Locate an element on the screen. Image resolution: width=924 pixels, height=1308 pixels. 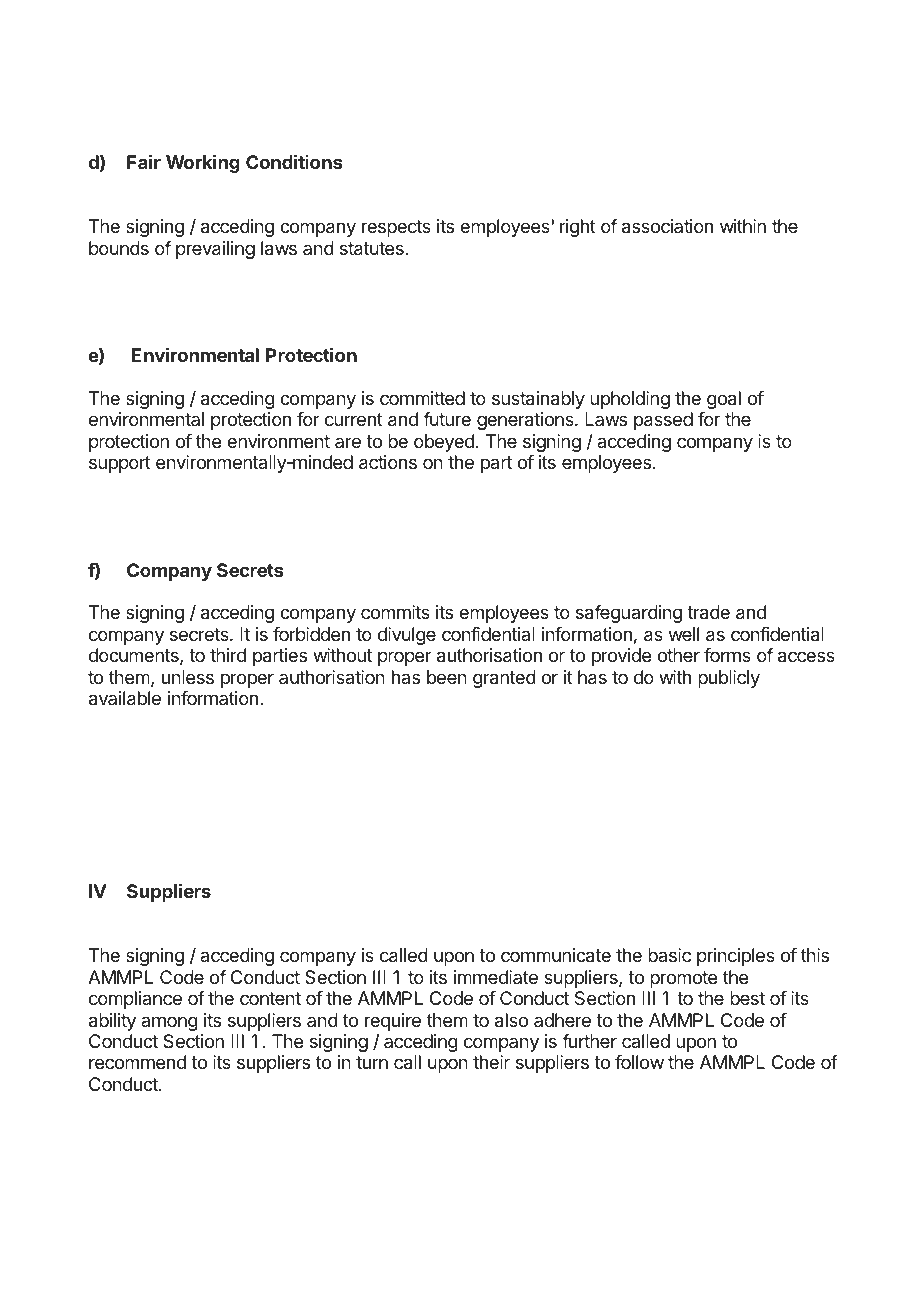
Working is located at coordinates (203, 164).
